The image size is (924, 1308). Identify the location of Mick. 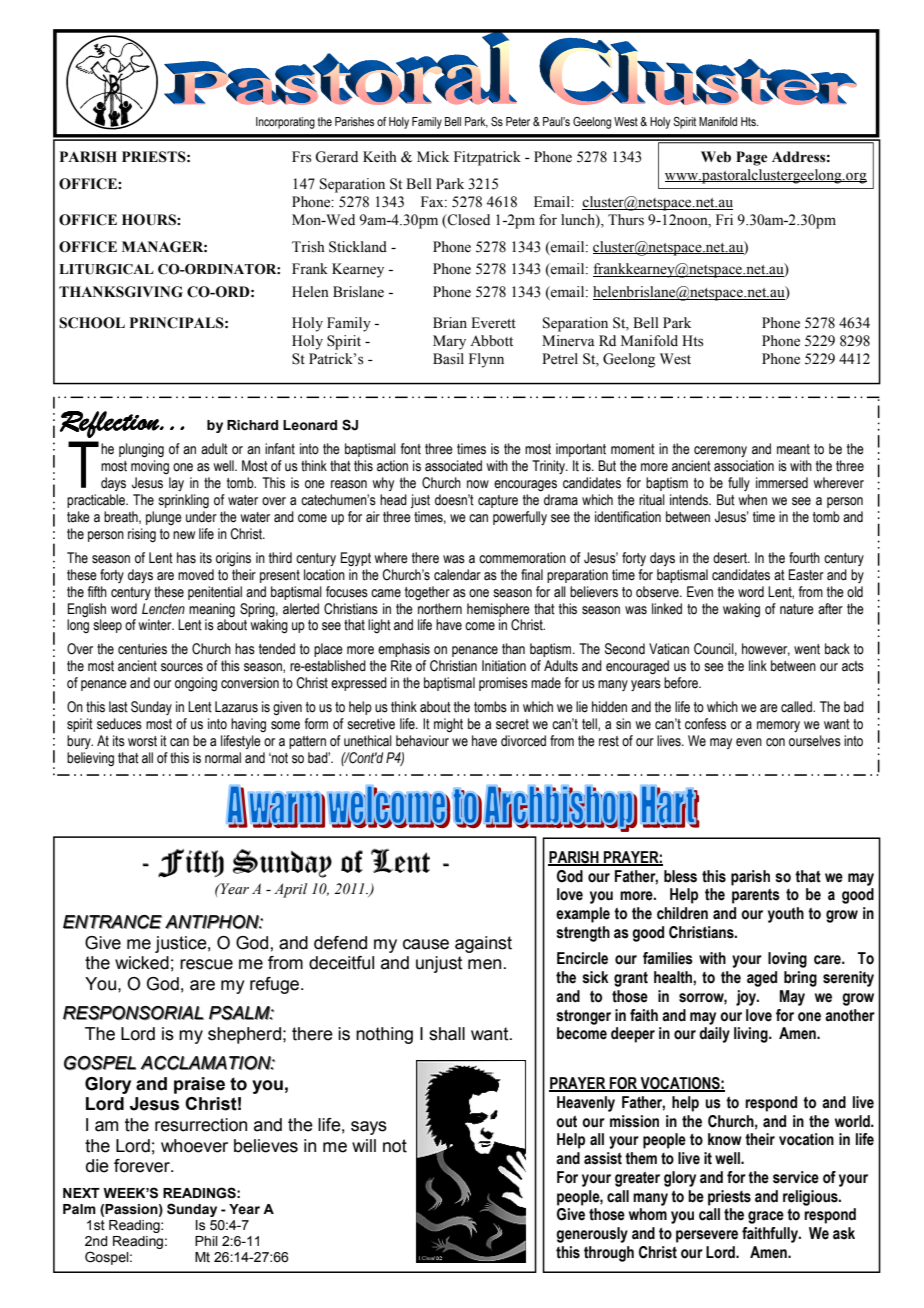
(433, 156).
